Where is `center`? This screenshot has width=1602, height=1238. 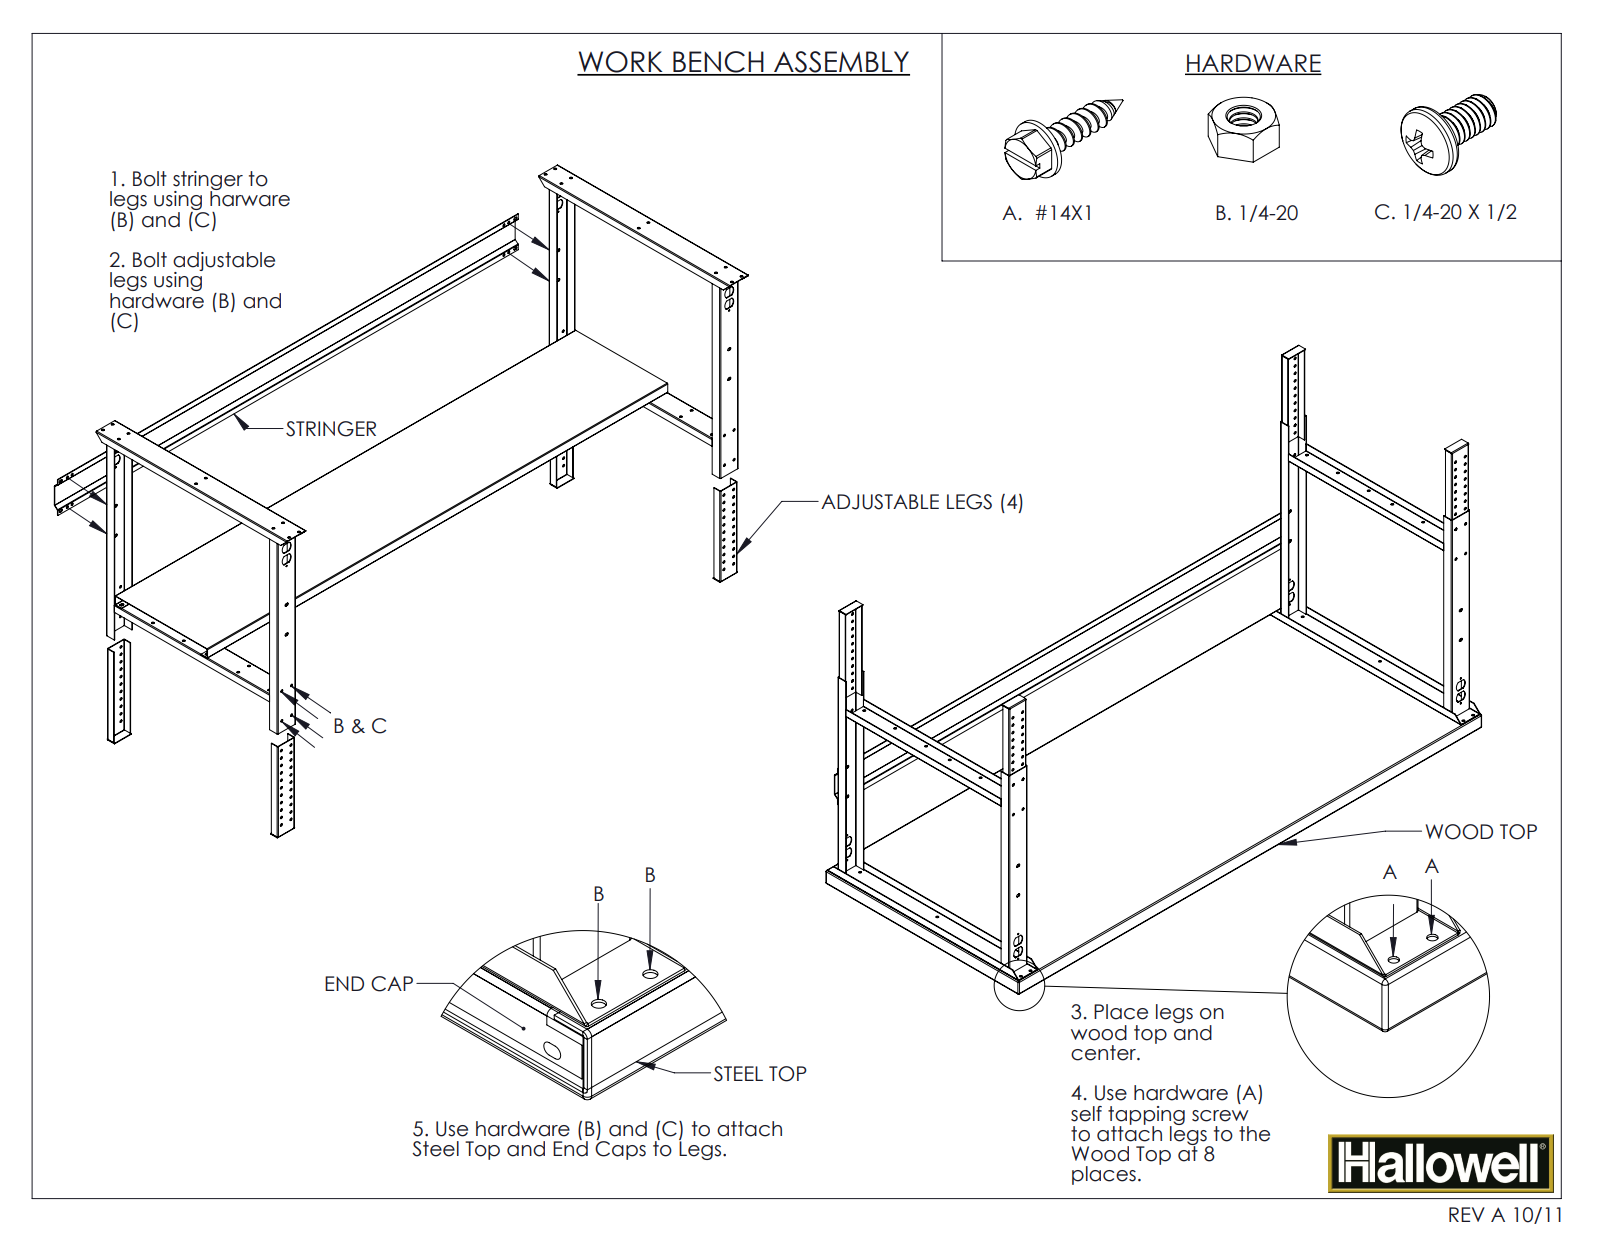
center is located at coordinates (1104, 1053).
